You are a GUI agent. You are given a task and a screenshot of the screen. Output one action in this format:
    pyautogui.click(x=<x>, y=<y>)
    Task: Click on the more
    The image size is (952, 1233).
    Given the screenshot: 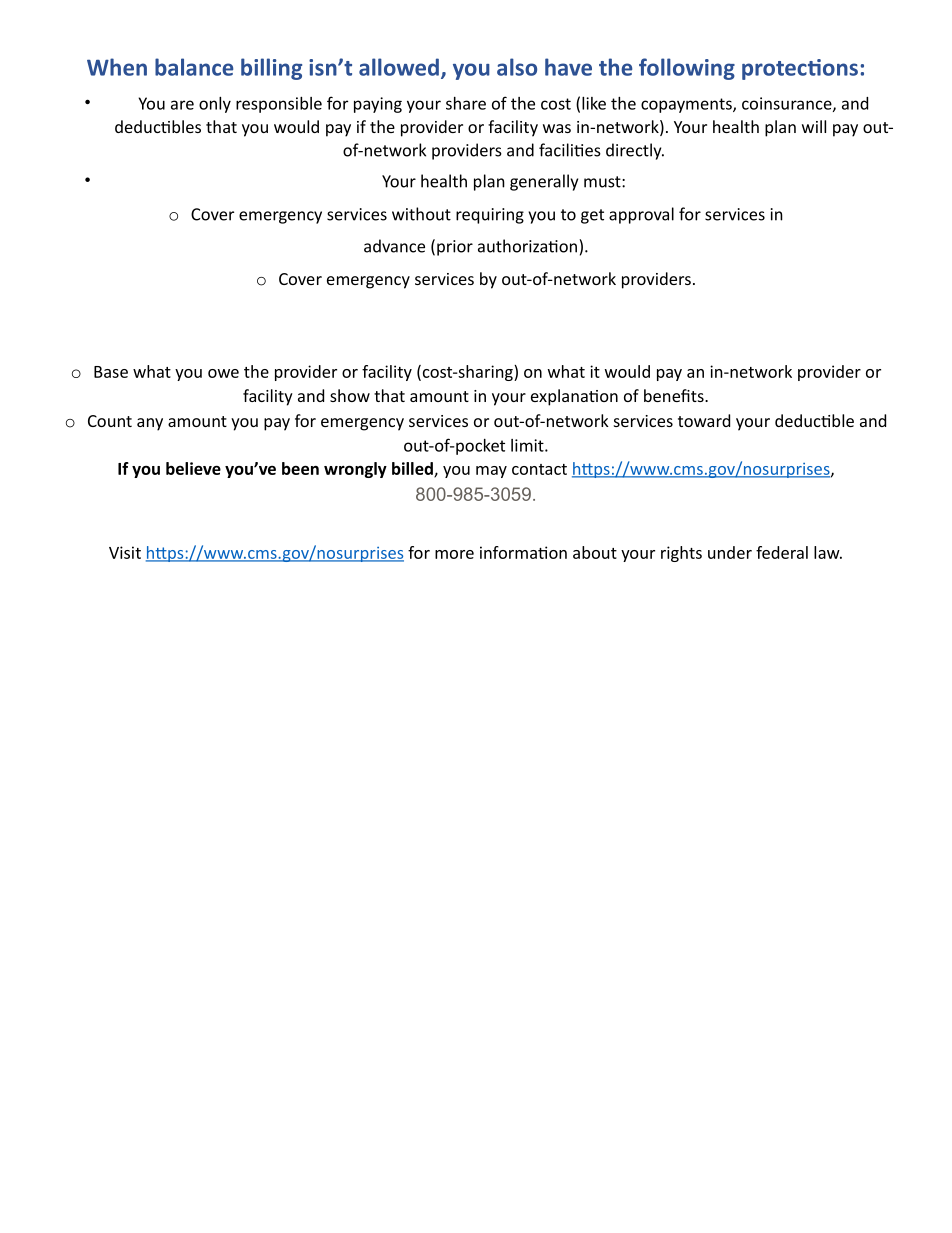 What is the action you would take?
    pyautogui.click(x=454, y=554)
